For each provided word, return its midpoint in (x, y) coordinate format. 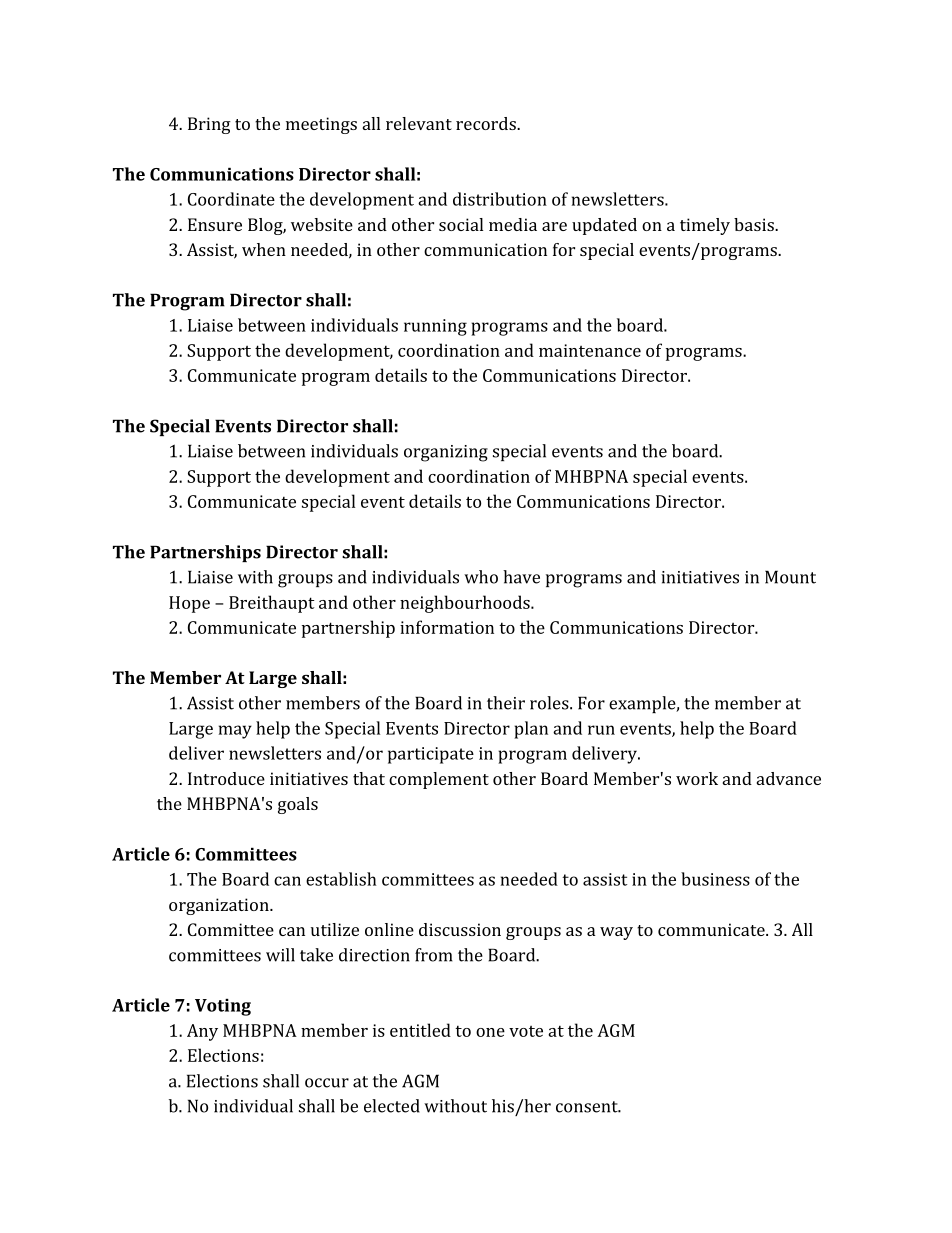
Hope (189, 604)
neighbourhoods (466, 604)
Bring (209, 125)
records (487, 123)
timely (705, 226)
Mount (790, 577)
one (490, 1032)
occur (327, 1083)
